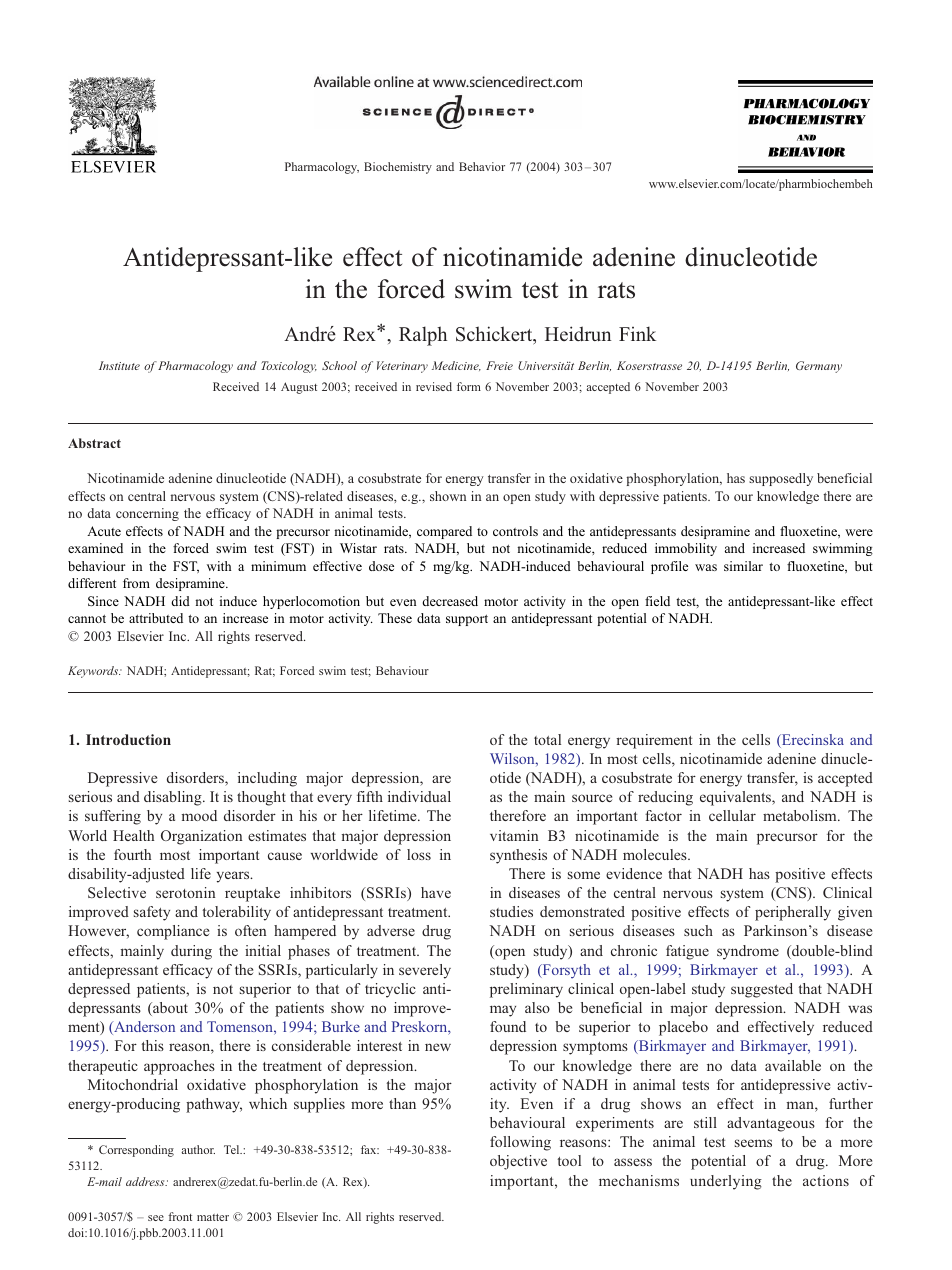 Image resolution: width=952 pixels, height=1270 pixels. What do you see at coordinates (743, 566) in the screenshot?
I see `similar` at bounding box center [743, 566].
